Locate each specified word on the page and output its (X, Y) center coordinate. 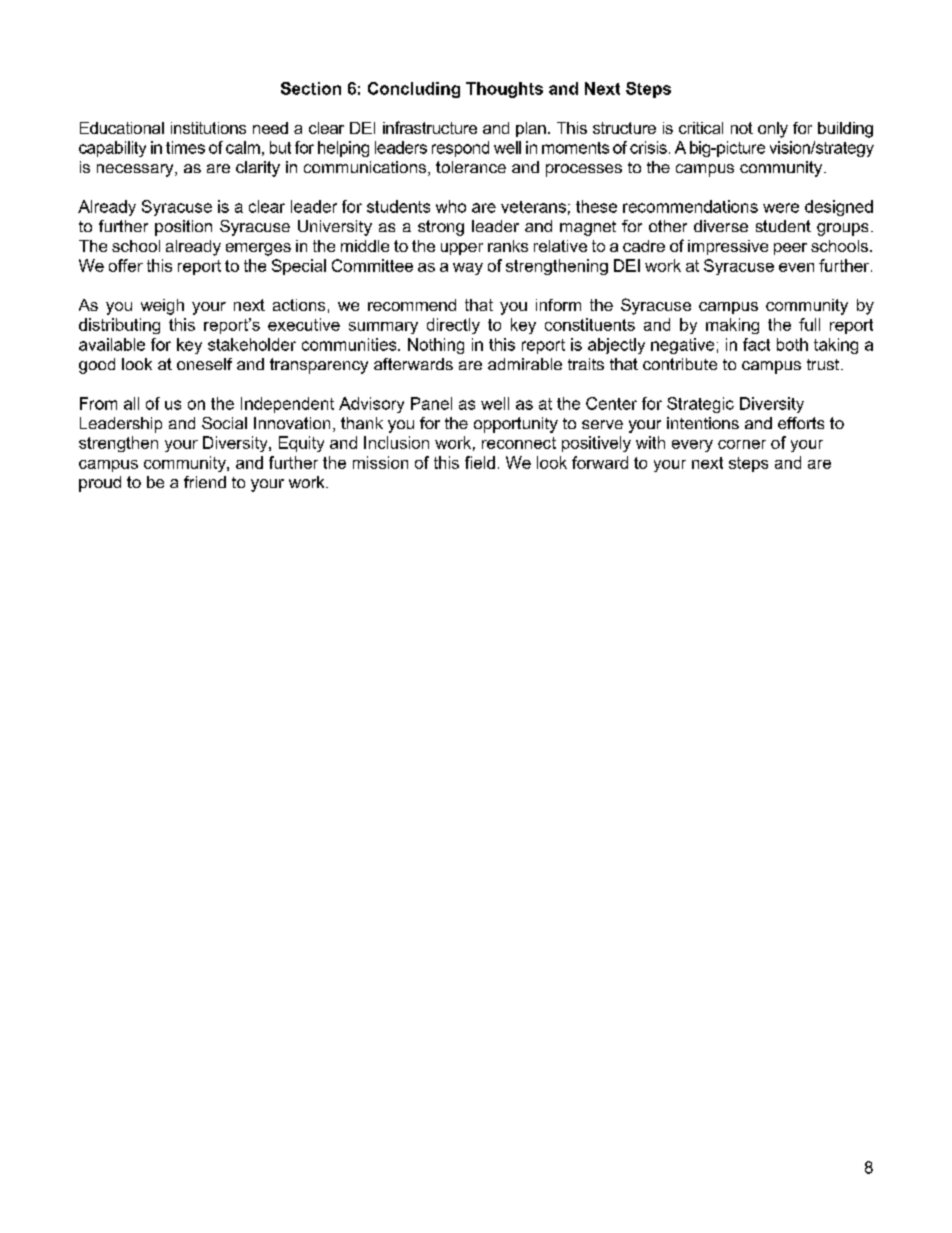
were (781, 208)
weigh (162, 307)
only (773, 130)
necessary (136, 170)
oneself (204, 364)
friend (205, 482)
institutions (208, 128)
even (796, 267)
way (468, 269)
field (480, 462)
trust (824, 364)
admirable (525, 364)
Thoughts (504, 90)
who (451, 206)
